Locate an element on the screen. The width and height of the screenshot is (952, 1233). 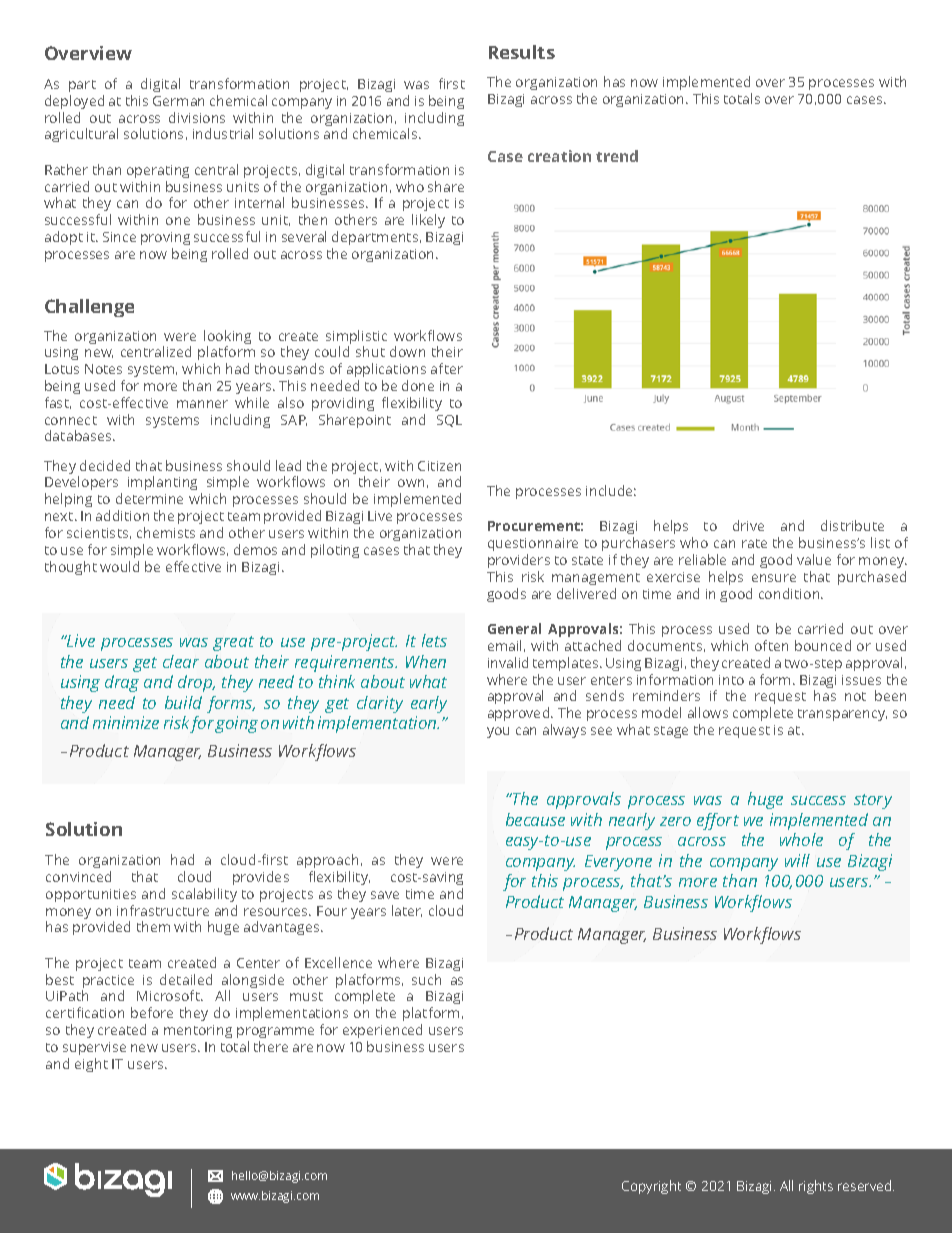
trend is located at coordinates (617, 156).
